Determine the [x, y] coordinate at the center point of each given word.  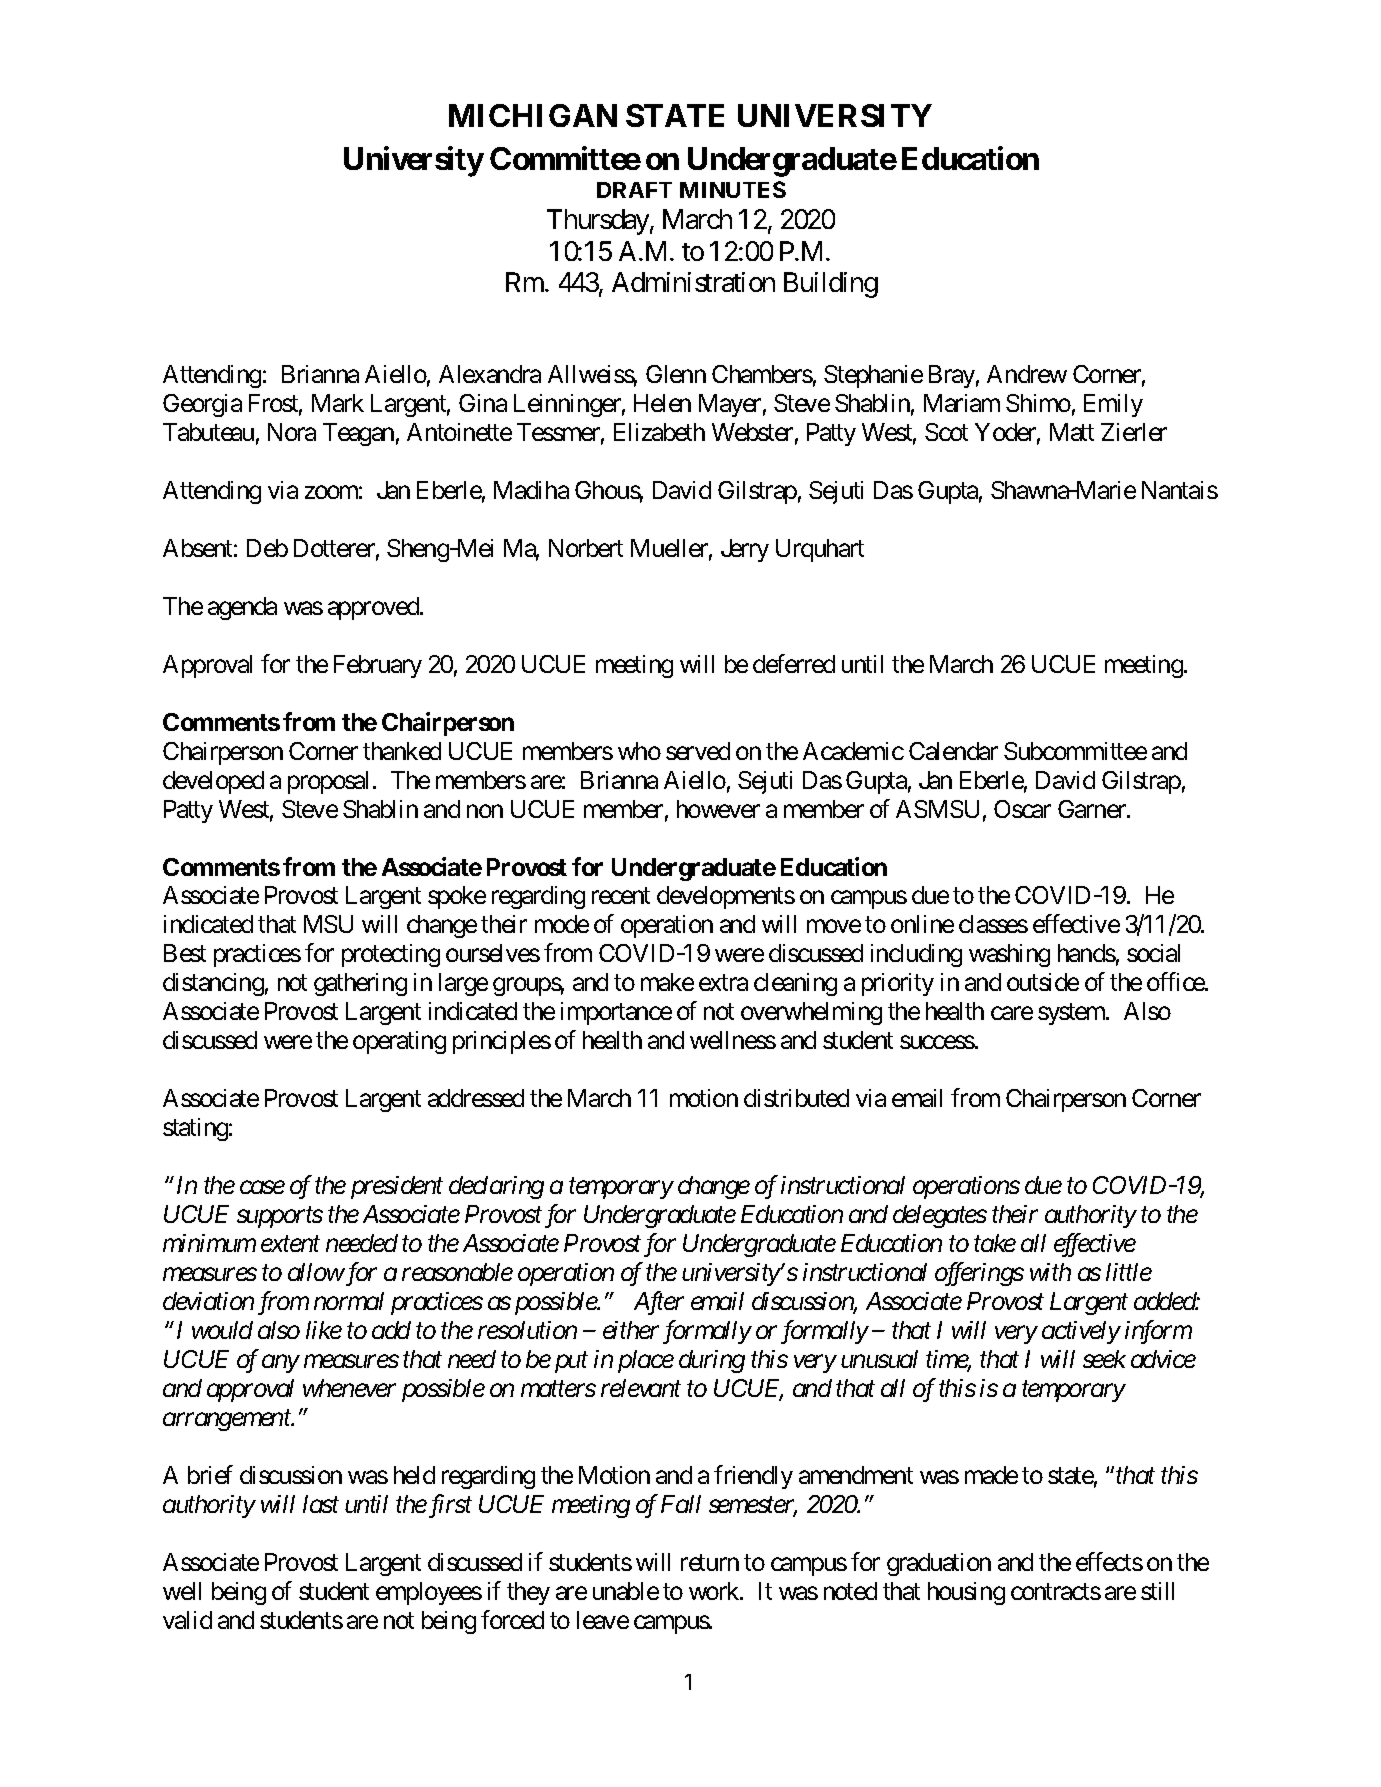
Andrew [1027, 374]
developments [726, 897]
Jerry [745, 550]
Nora [292, 432]
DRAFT [634, 190]
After [659, 1303]
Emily [1113, 405]
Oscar [1022, 809]
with [1050, 1272]
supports [280, 1218]
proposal [328, 782]
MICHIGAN [533, 115]
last [321, 1504]
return [710, 1563]
